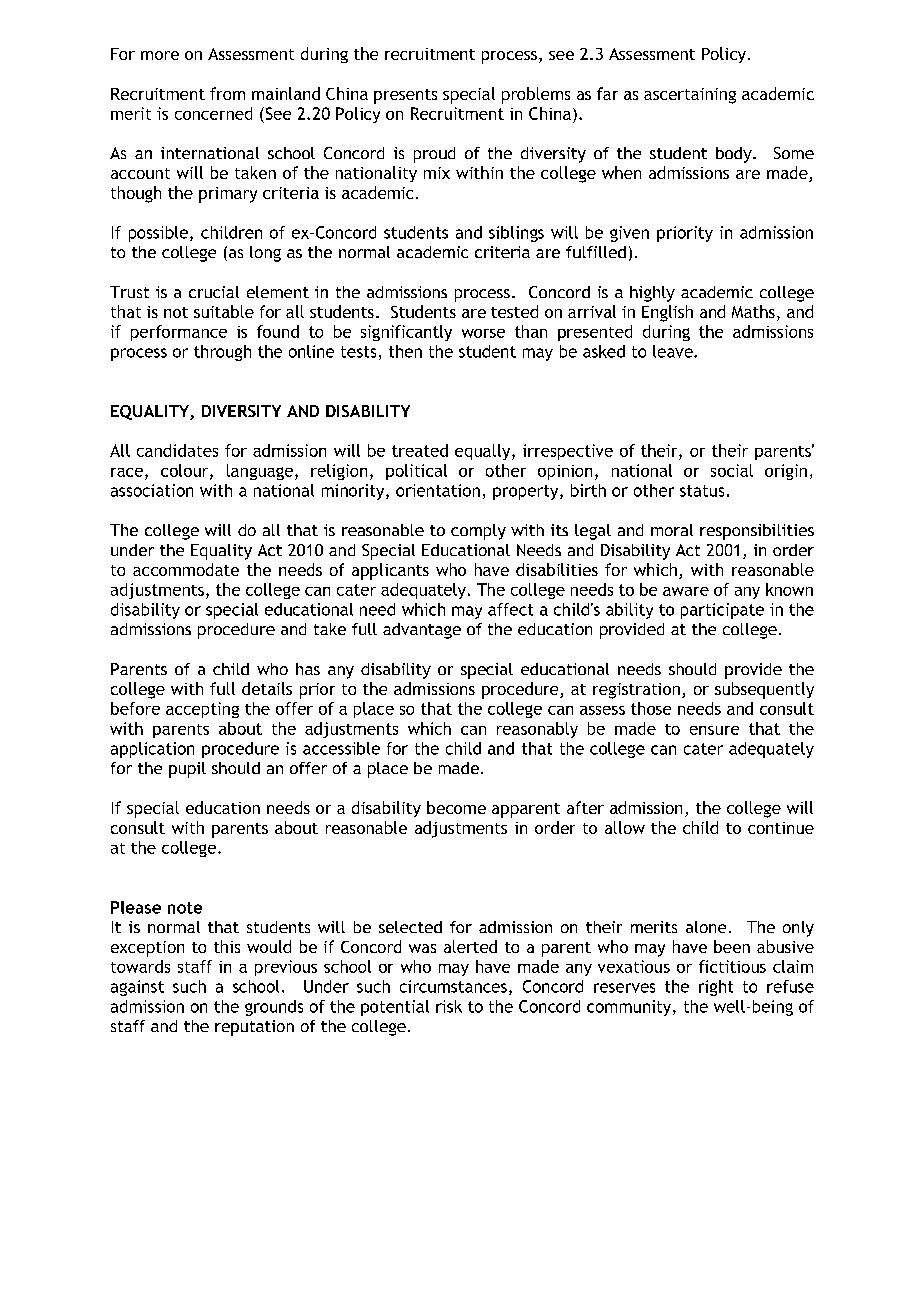 The width and height of the page is (924, 1308). Describe the element at coordinates (690, 96) in the page. I see `ascertaining` at that location.
